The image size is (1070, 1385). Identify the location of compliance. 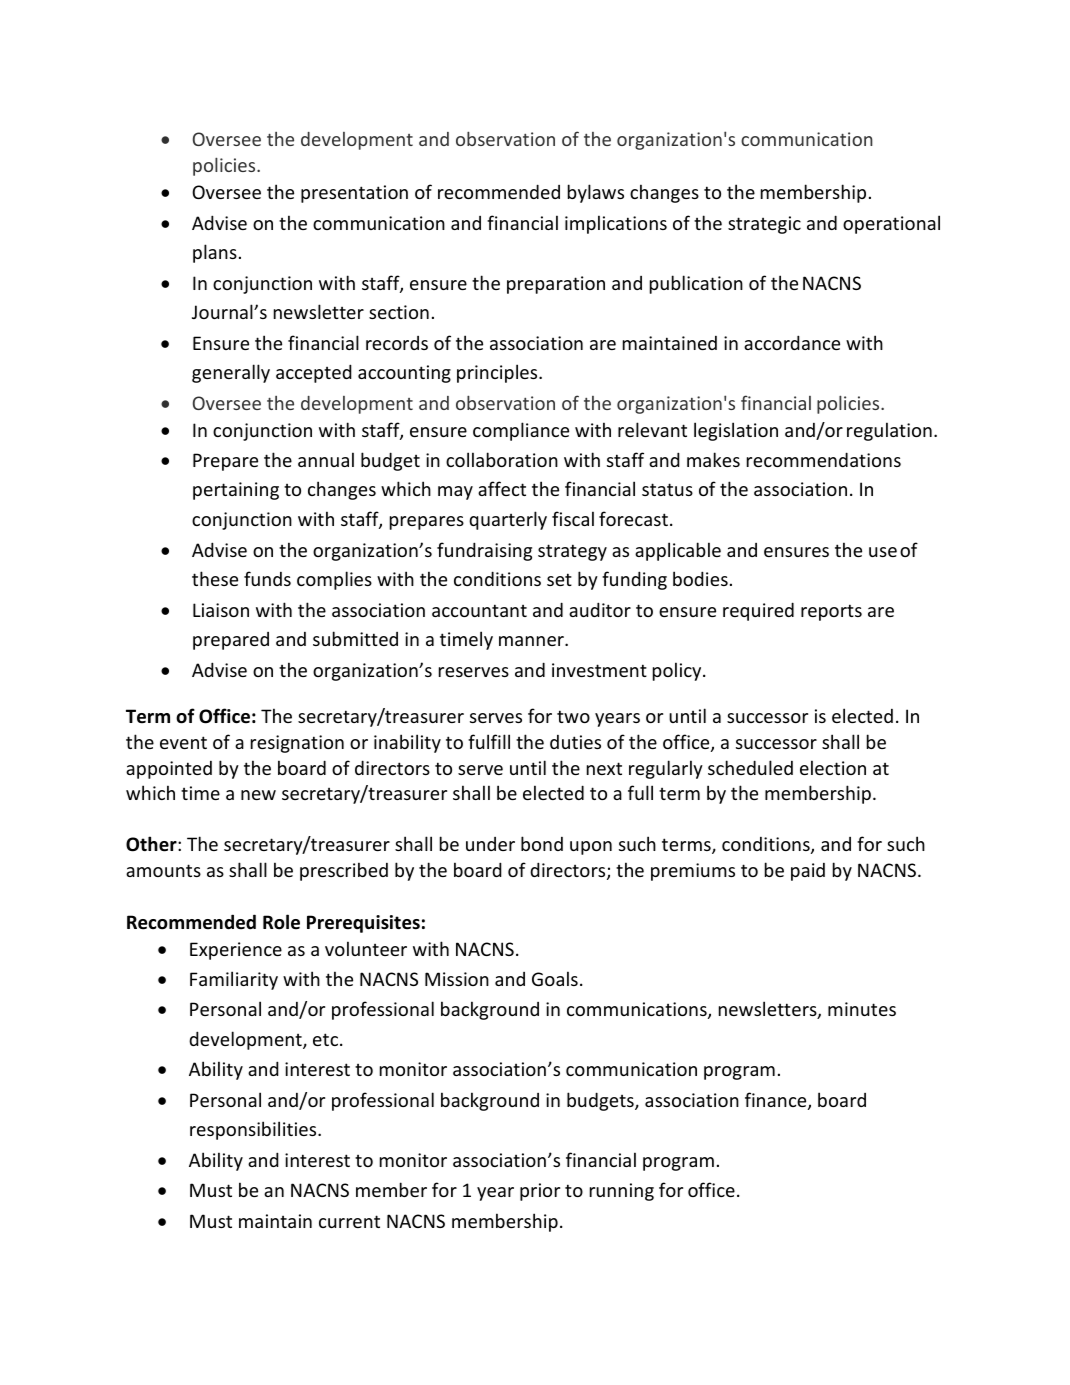
(521, 431).
